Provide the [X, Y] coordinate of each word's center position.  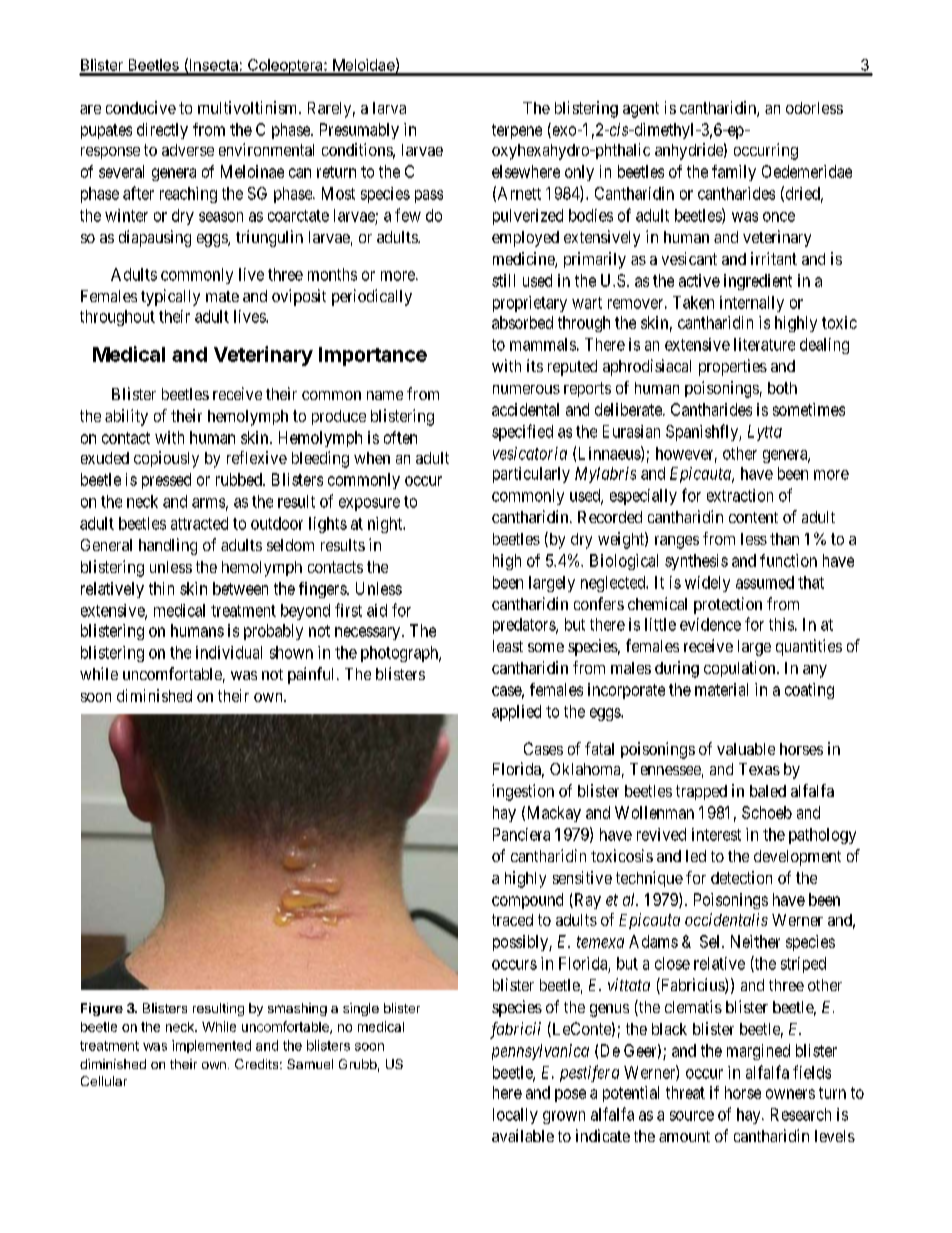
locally [515, 1116]
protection [728, 605]
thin [161, 588]
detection [741, 877]
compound [527, 901]
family [734, 173]
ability [126, 417]
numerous [526, 389]
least [508, 646]
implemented [211, 1046]
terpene [517, 131]
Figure [102, 1009]
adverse [188, 150]
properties [733, 367]
